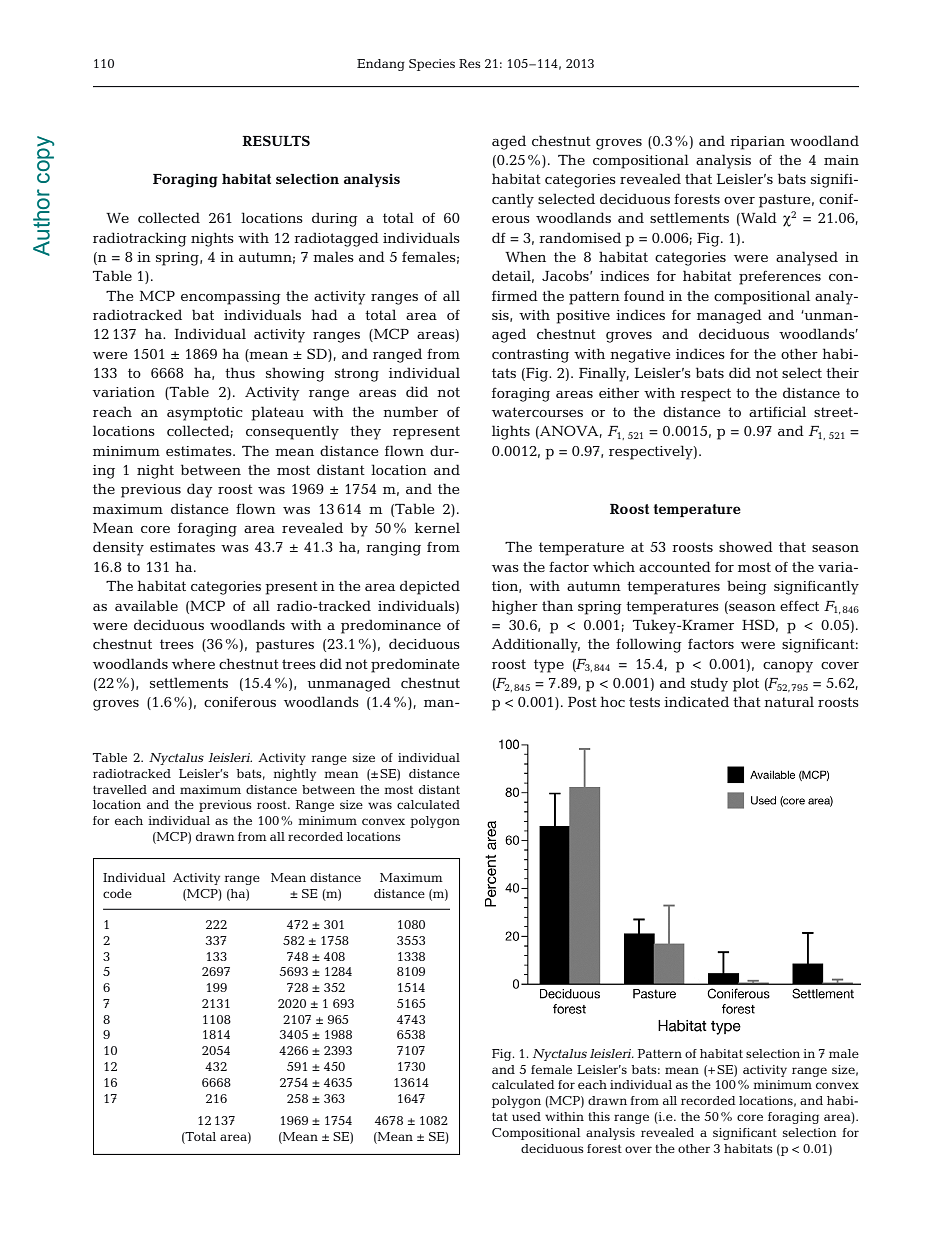  I want to click on asymptotic, so click(205, 414).
